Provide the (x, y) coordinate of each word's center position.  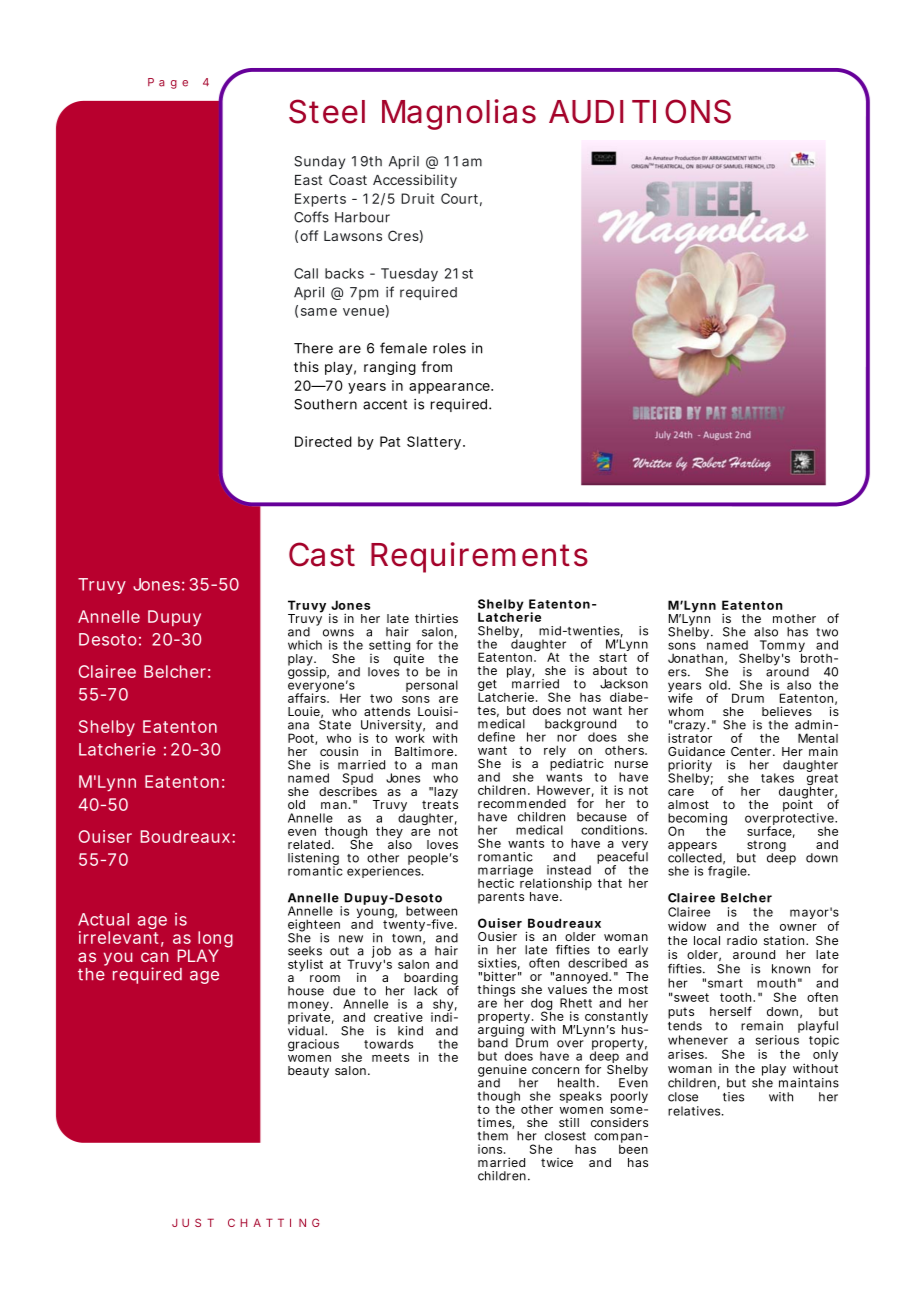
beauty (308, 1072)
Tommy (782, 647)
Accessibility (415, 181)
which (305, 645)
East (308, 180)
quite (409, 659)
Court (459, 198)
